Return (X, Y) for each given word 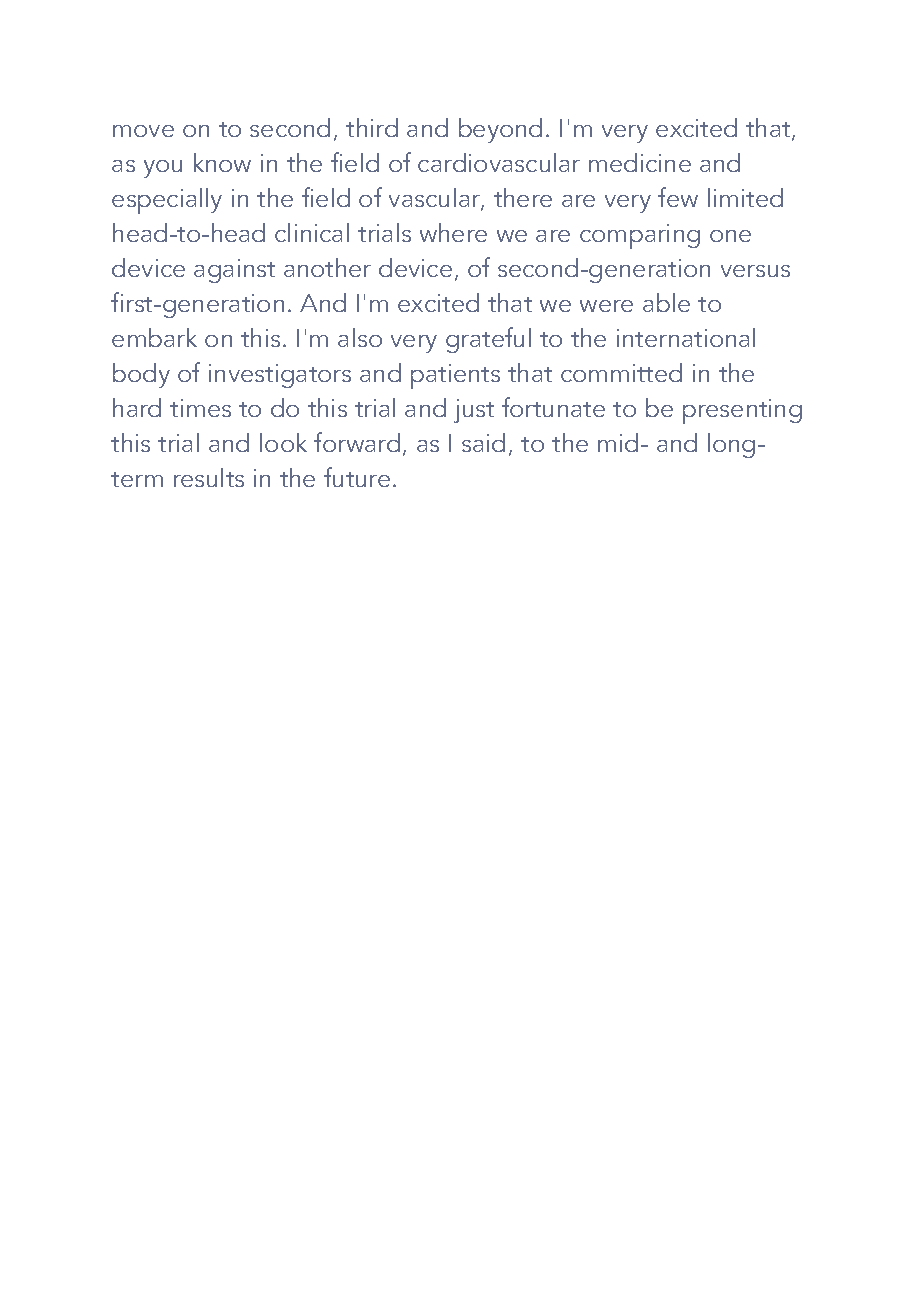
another (327, 267)
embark (154, 337)
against (234, 271)
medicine (640, 162)
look (283, 442)
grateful (488, 340)
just (474, 411)
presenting (742, 411)
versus (755, 271)
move (143, 131)
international (686, 337)
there (523, 197)
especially (167, 201)
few (678, 197)
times (200, 408)
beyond (500, 130)
